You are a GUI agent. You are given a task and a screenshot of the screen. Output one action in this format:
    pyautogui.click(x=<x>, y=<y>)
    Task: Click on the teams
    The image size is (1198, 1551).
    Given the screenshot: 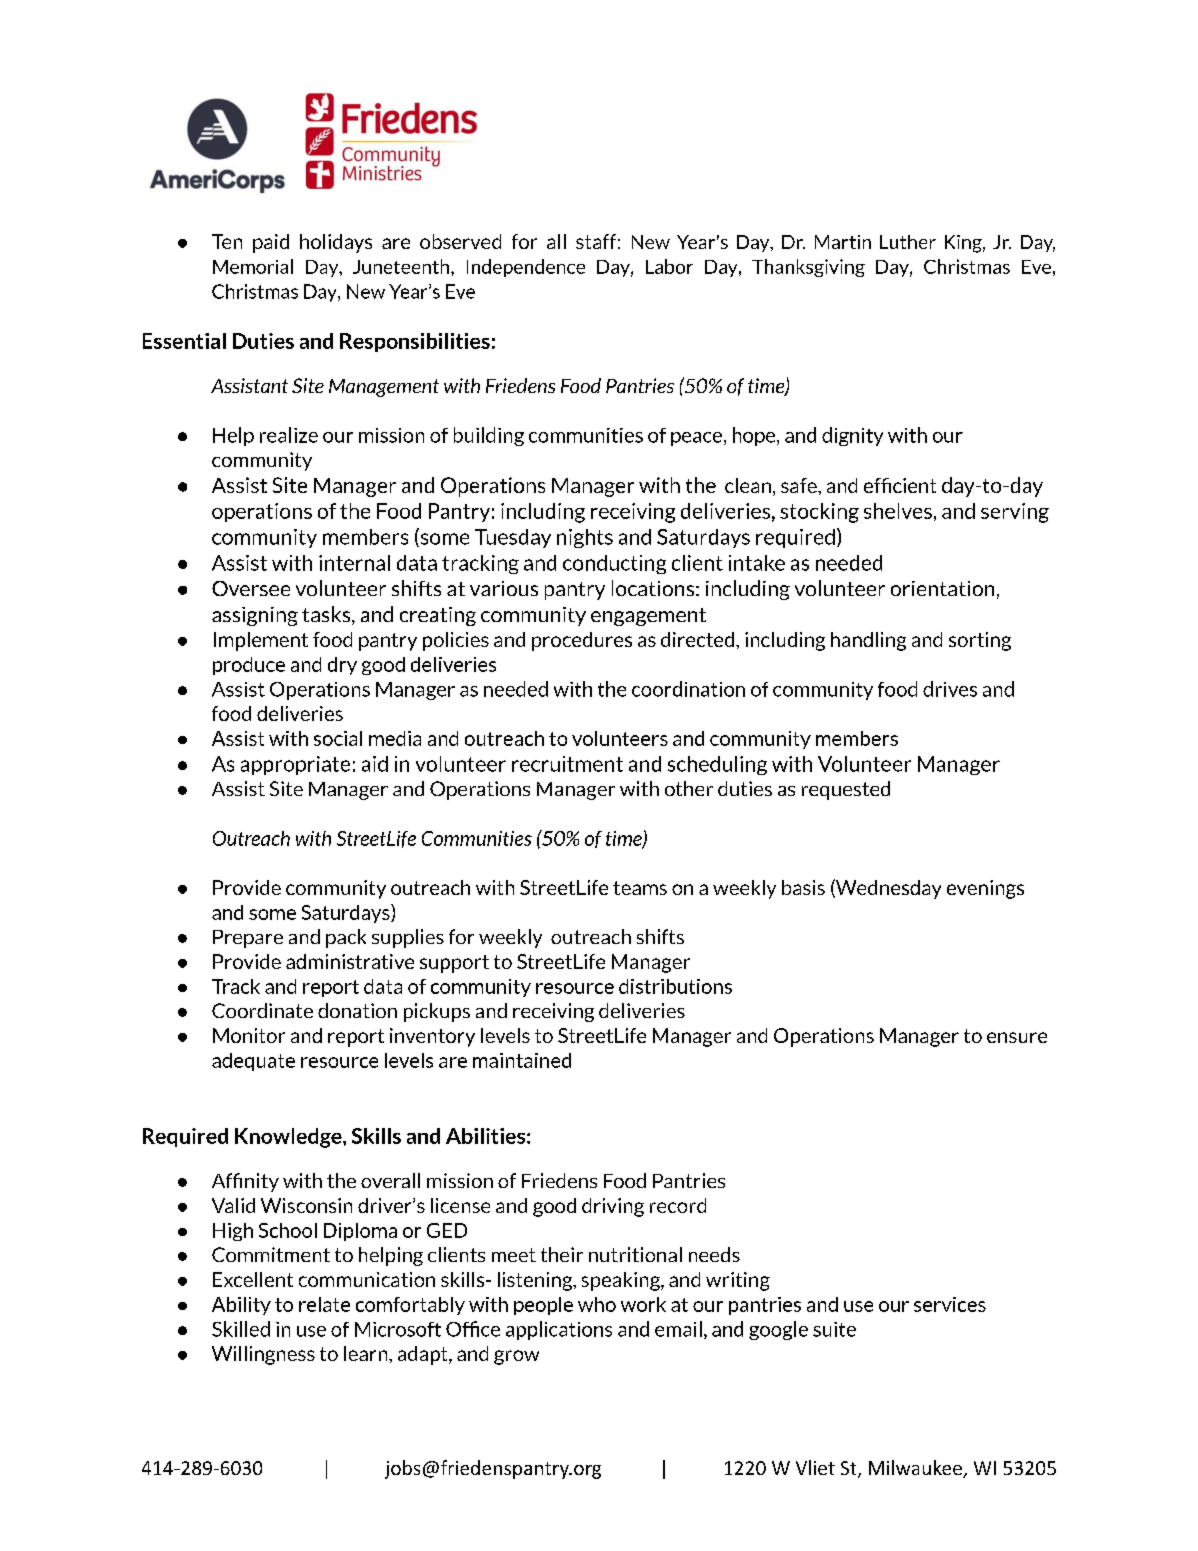 What is the action you would take?
    pyautogui.click(x=640, y=888)
